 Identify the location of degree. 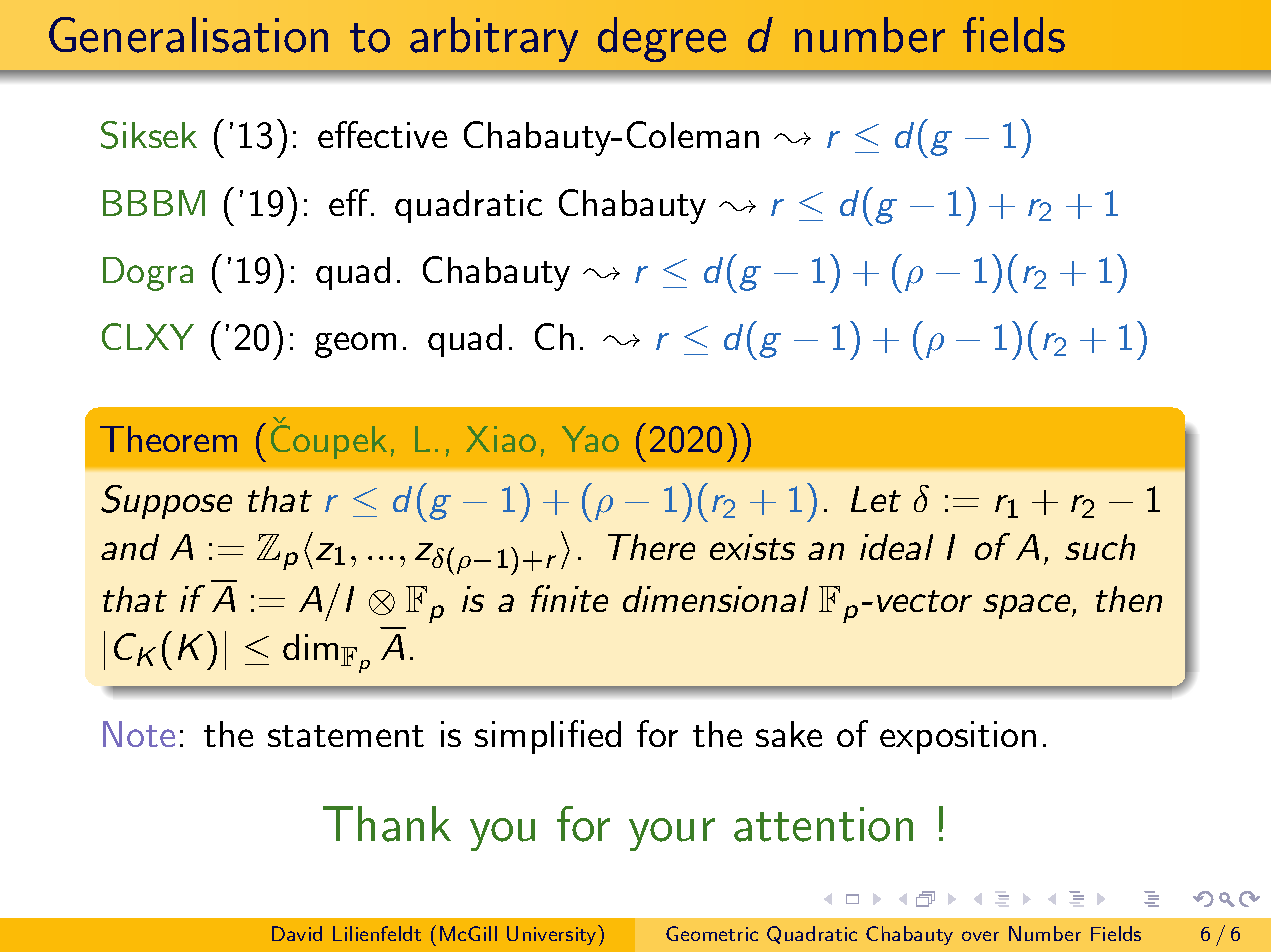
(662, 39).
